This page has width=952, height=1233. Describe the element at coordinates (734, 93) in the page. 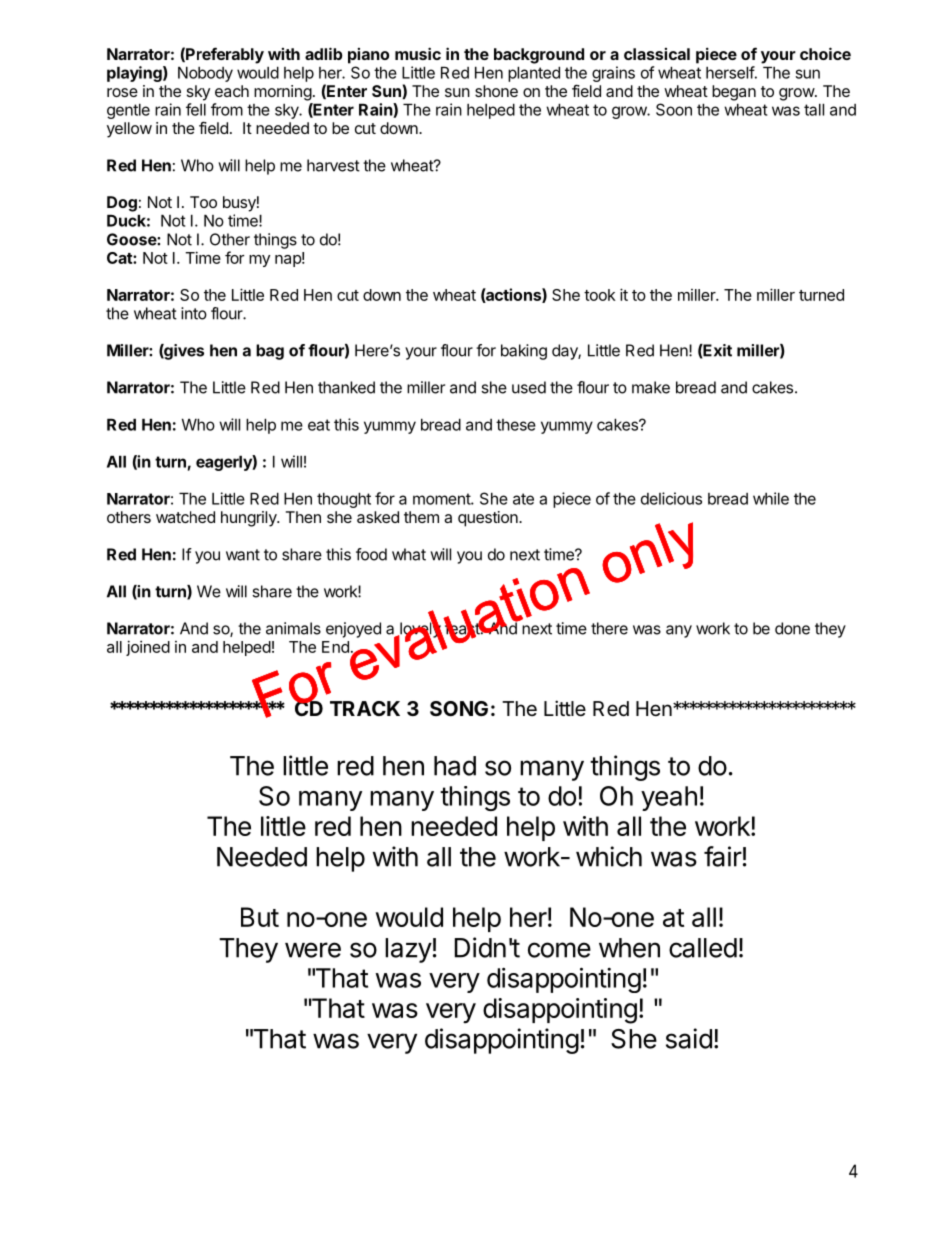

I see `began` at that location.
